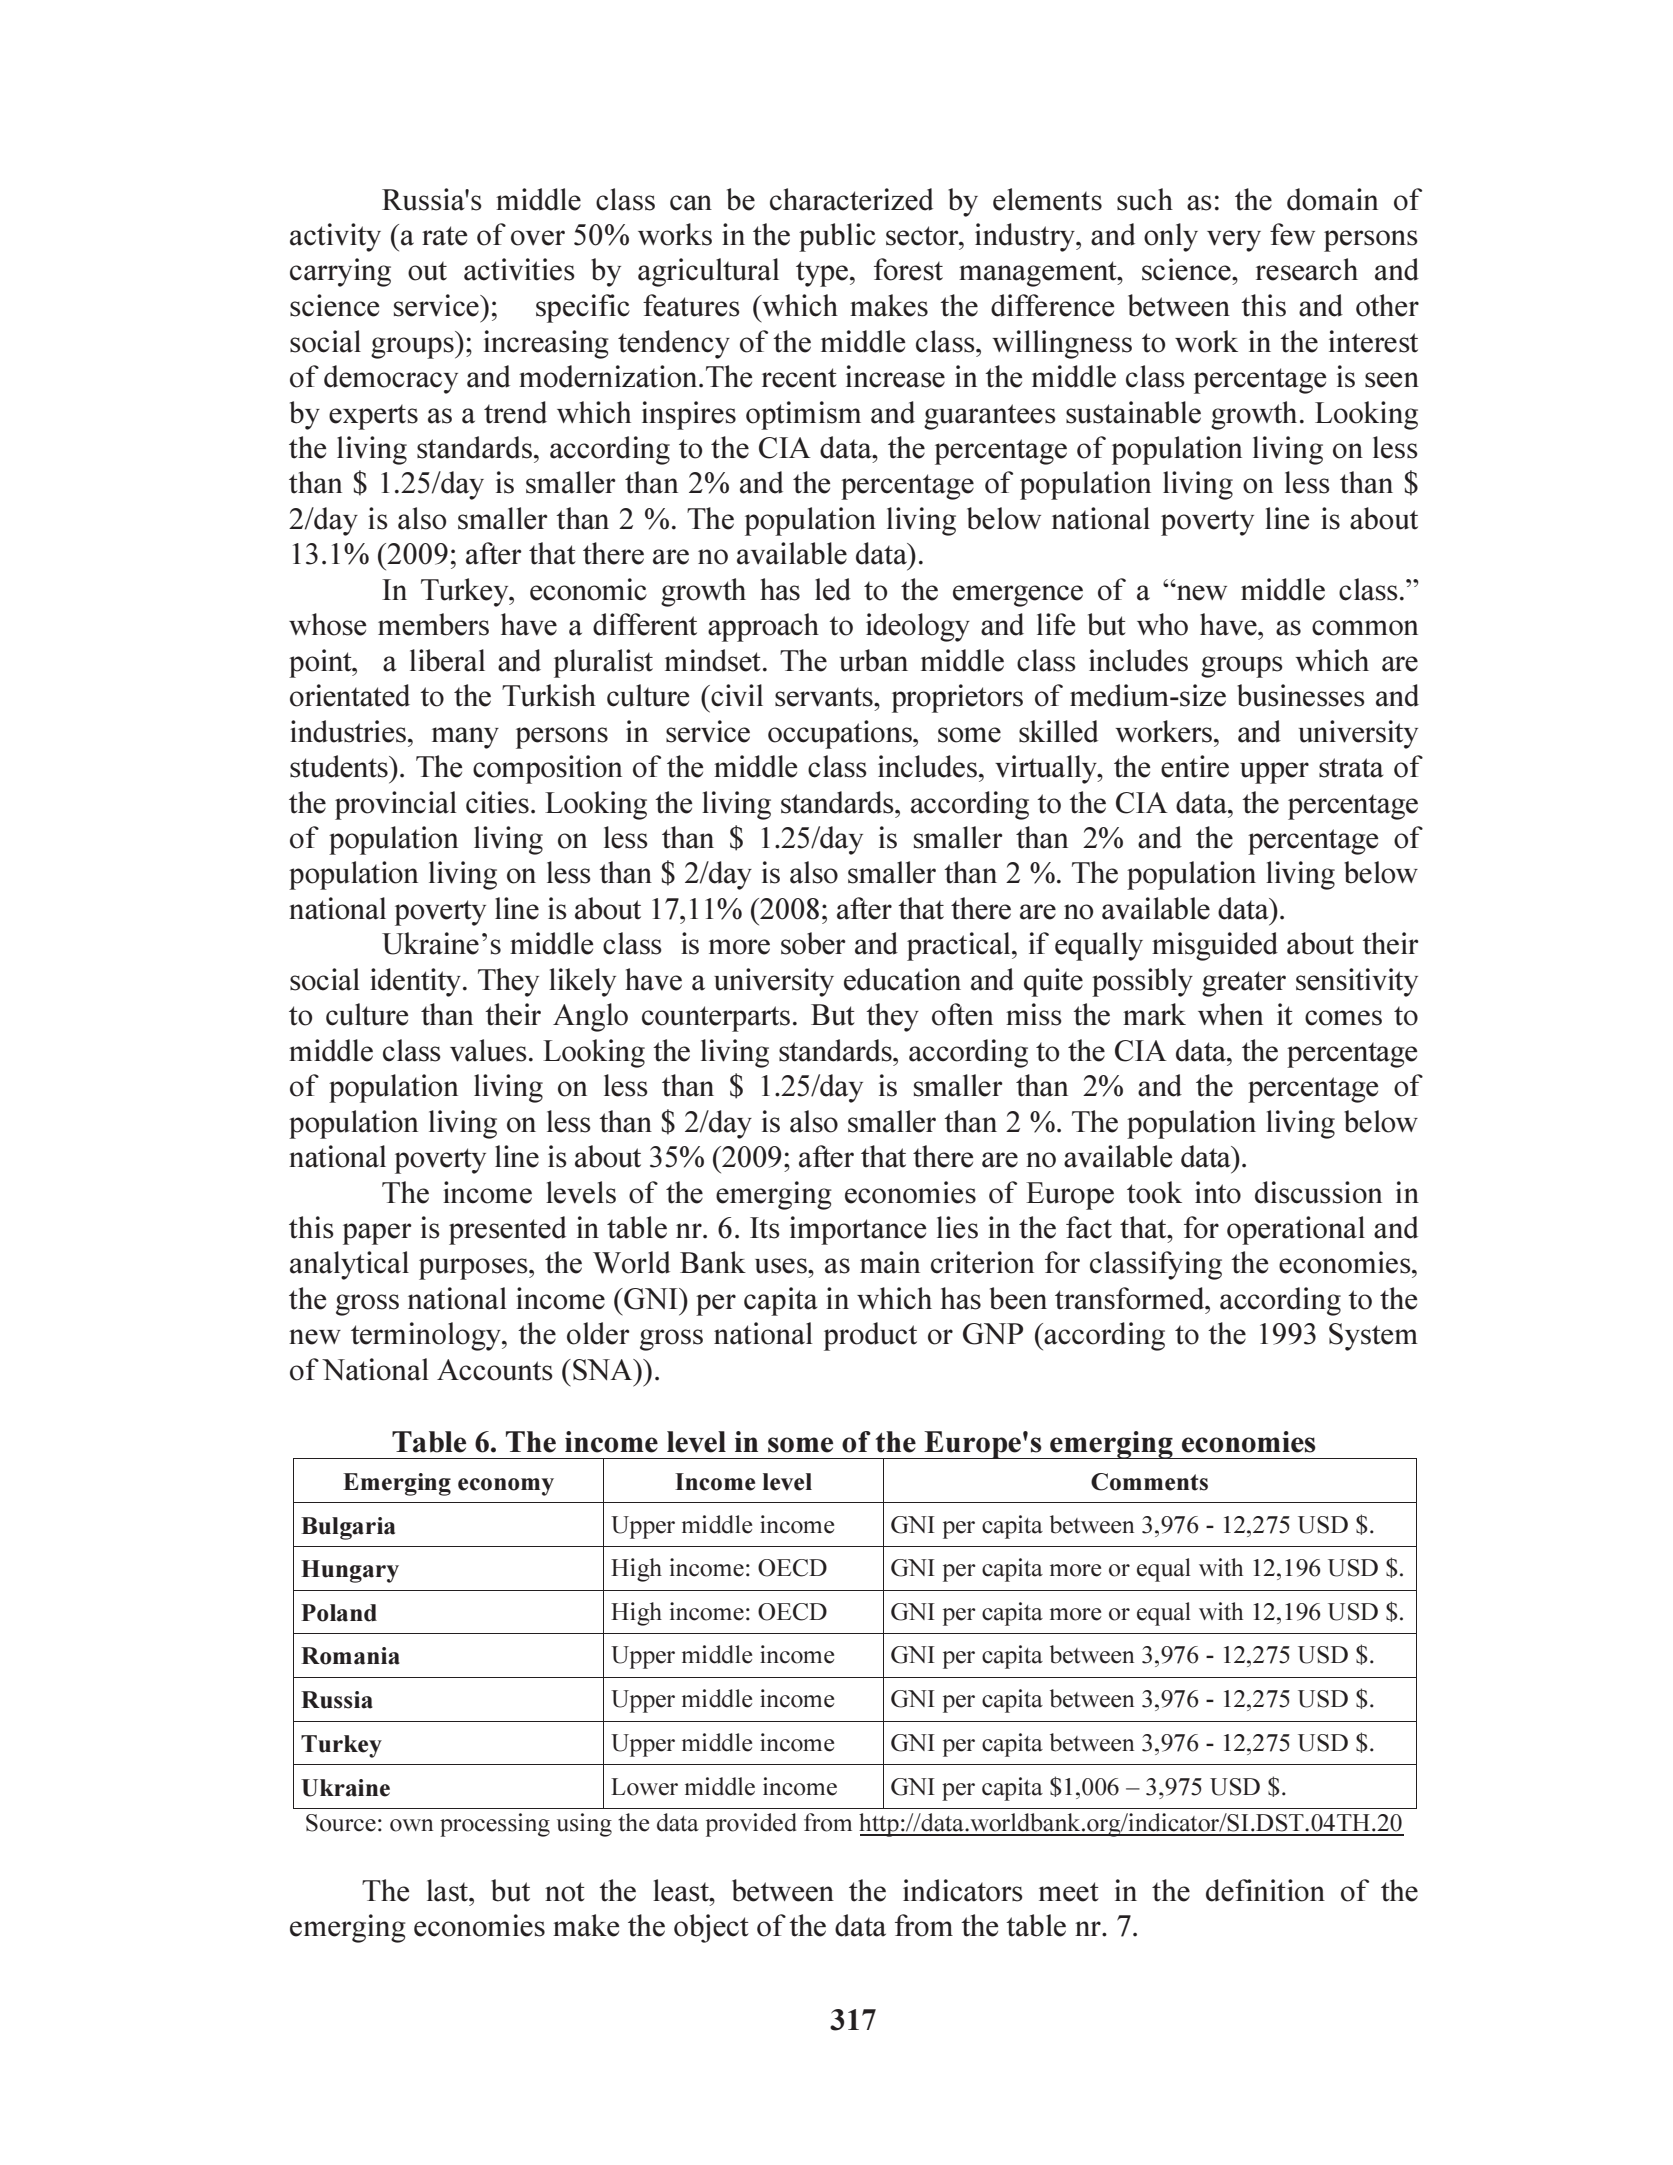 The width and height of the screenshot is (1673, 2165). What do you see at coordinates (1195, 766) in the screenshot?
I see `entire` at bounding box center [1195, 766].
